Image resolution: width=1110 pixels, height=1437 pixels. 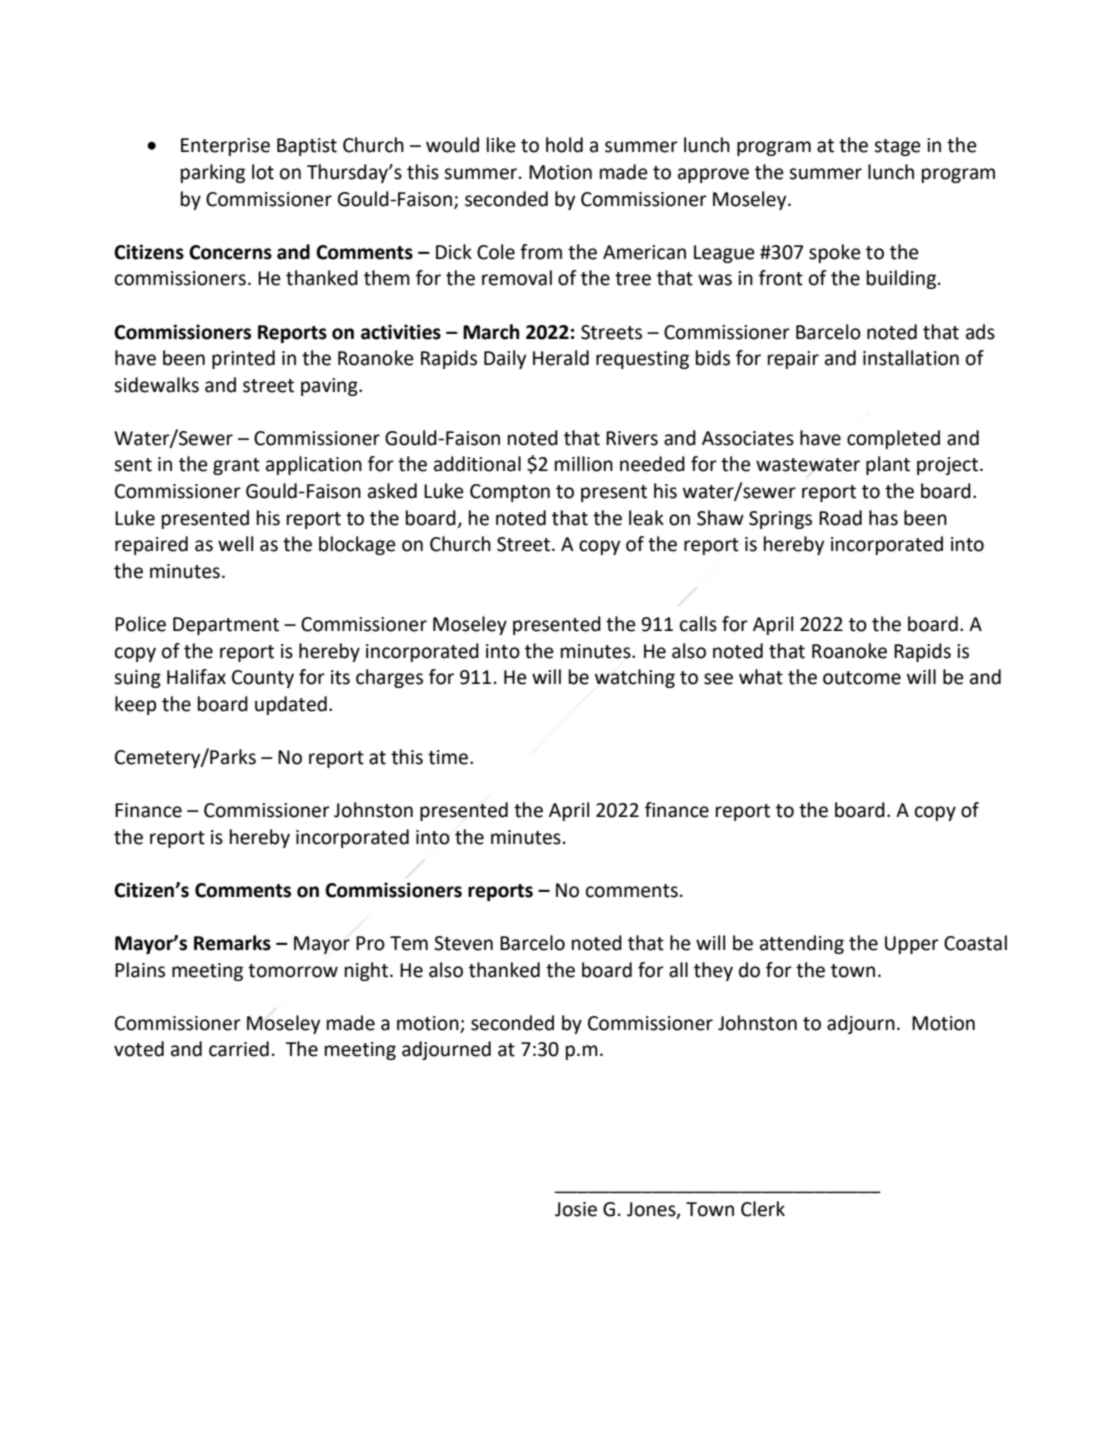 I want to click on Upper, so click(x=912, y=945).
